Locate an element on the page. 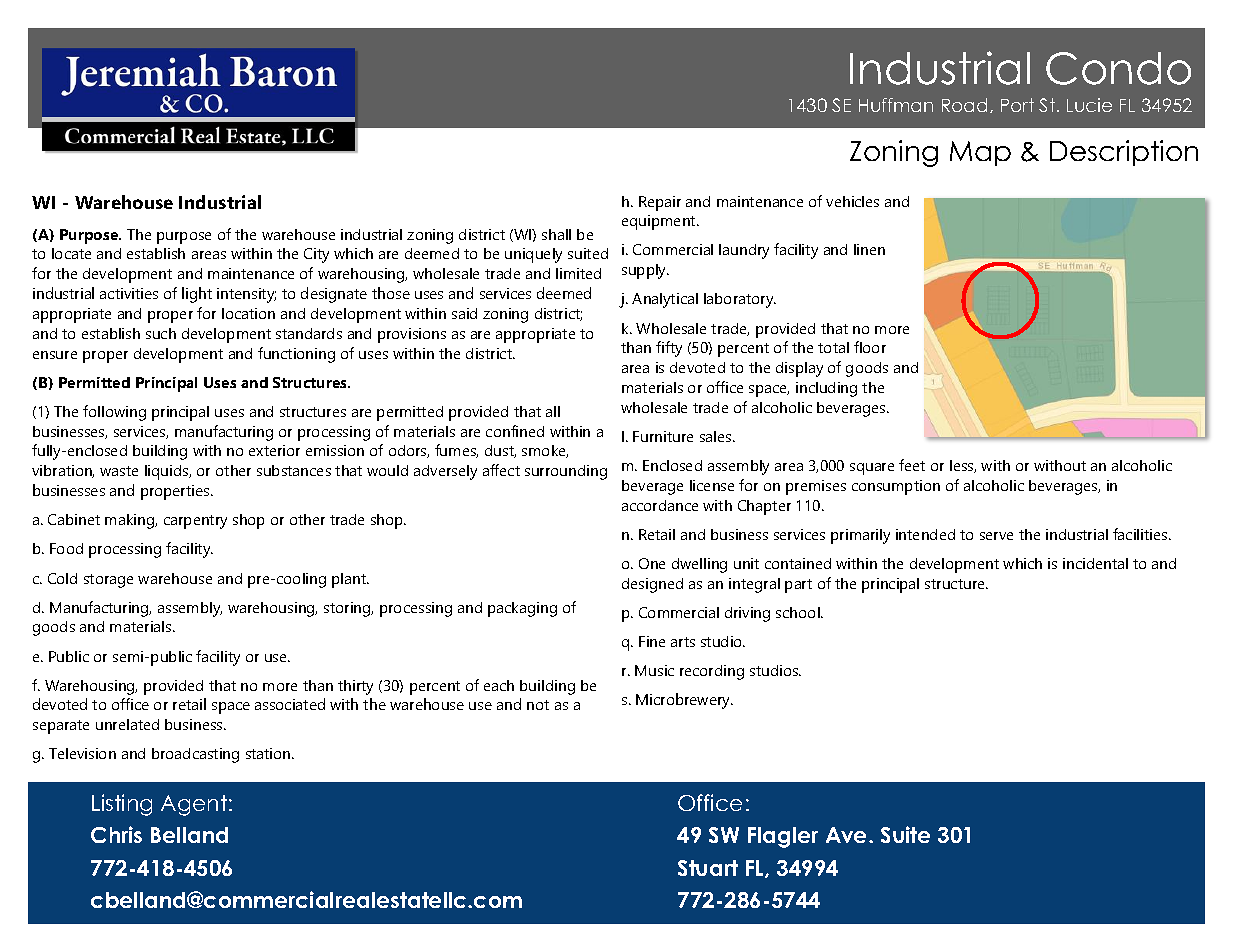 Image resolution: width=1233 pixels, height=952 pixels. Port is located at coordinates (1017, 105).
